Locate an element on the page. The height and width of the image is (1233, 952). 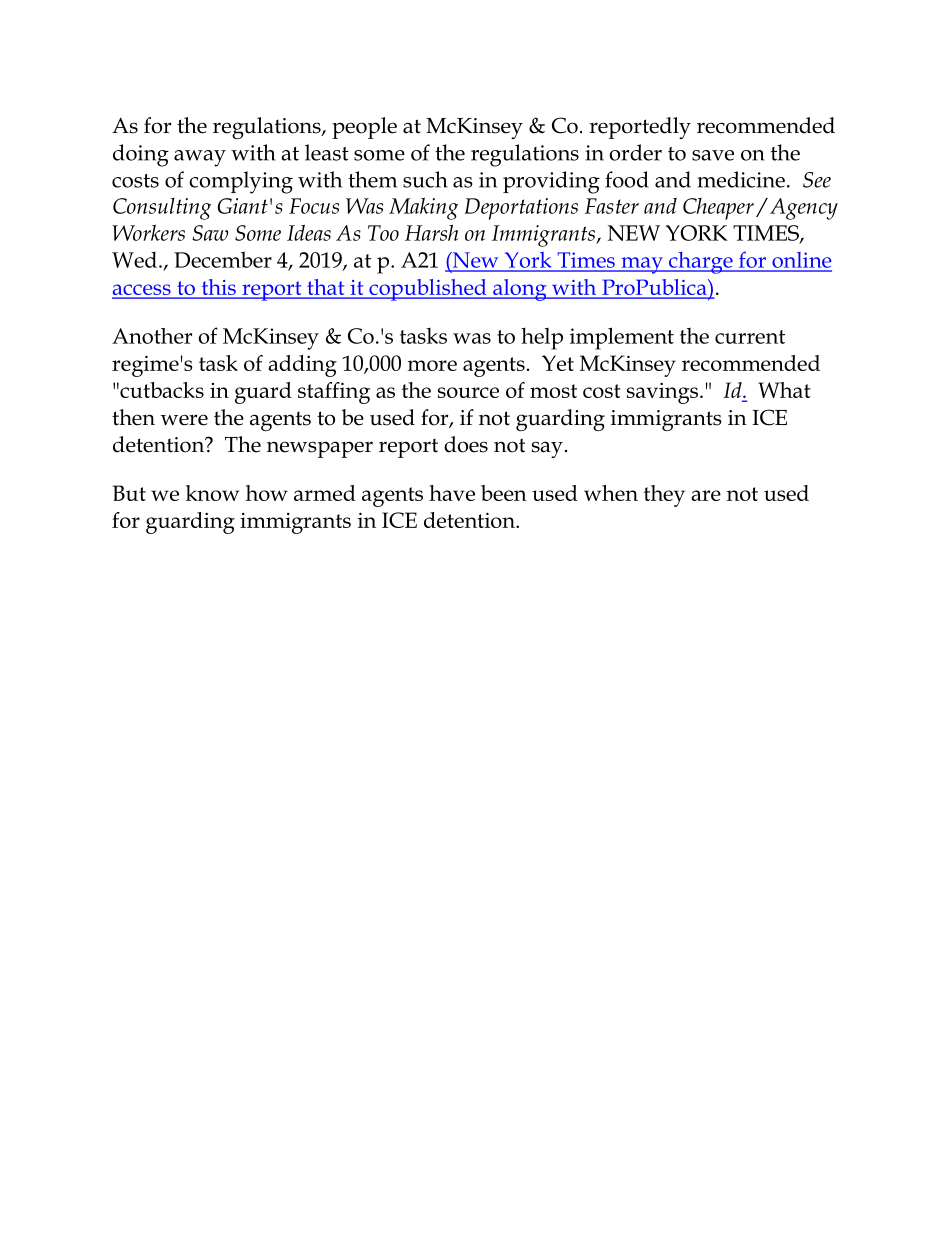
along is located at coordinates (520, 290).
